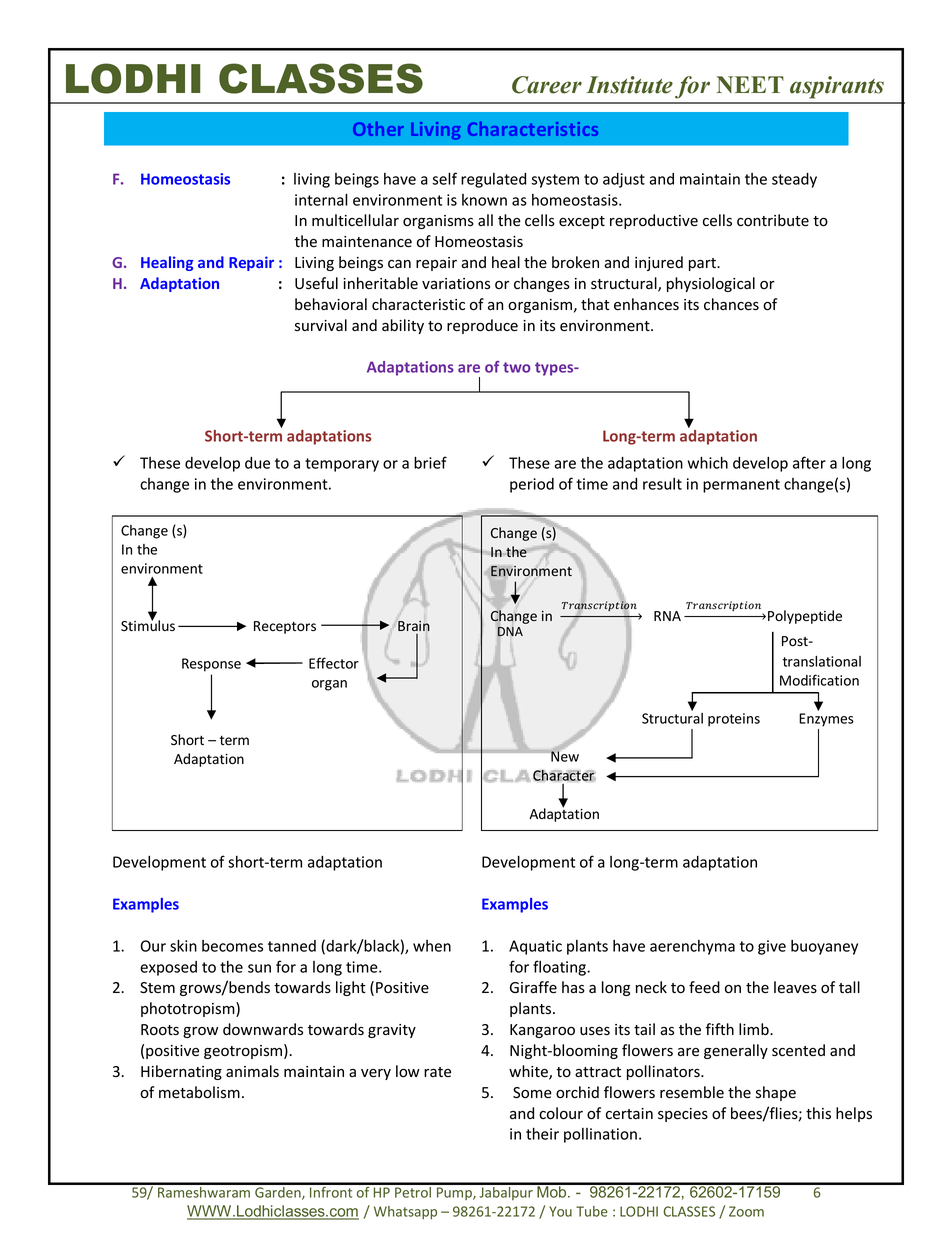 The height and width of the screenshot is (1233, 952). What do you see at coordinates (547, 85) in the screenshot?
I see `Career` at bounding box center [547, 85].
